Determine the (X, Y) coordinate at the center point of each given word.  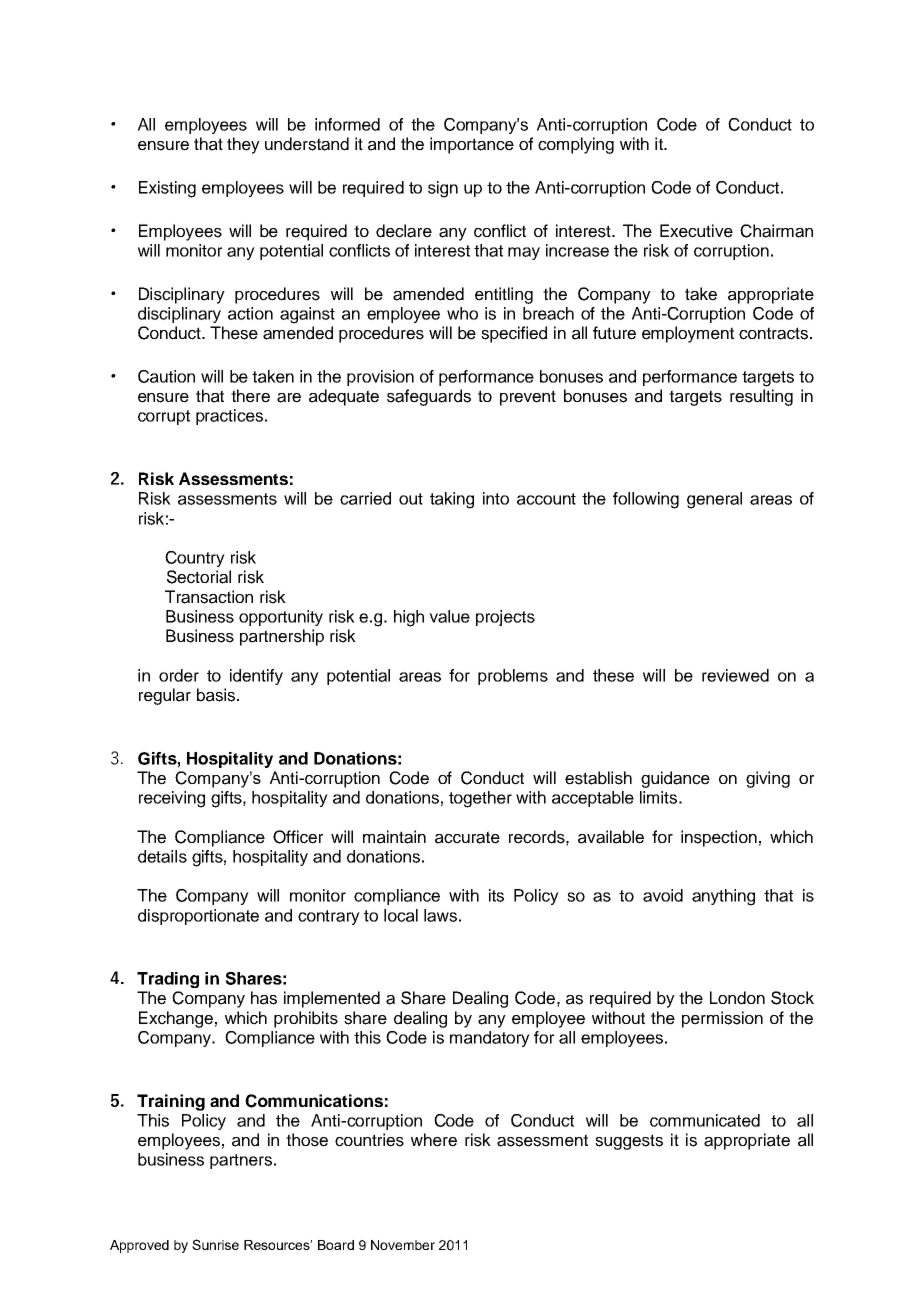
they (243, 145)
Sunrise (215, 1244)
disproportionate (198, 917)
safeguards (429, 397)
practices (231, 417)
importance (472, 145)
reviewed (735, 675)
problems (513, 677)
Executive (696, 231)
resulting (761, 397)
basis (216, 695)
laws (440, 915)
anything (723, 897)
